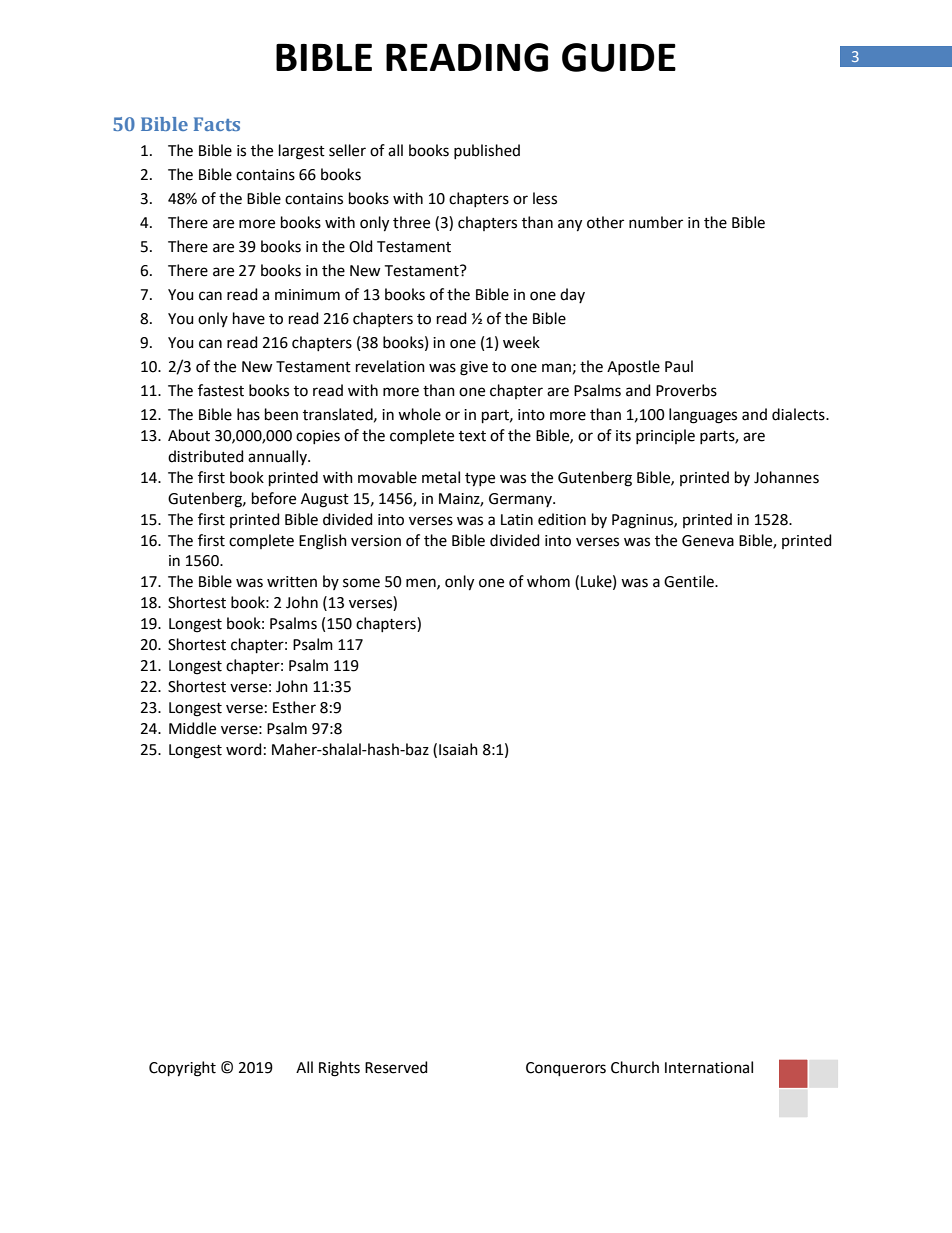 The width and height of the screenshot is (952, 1233). I want to click on been, so click(281, 414).
